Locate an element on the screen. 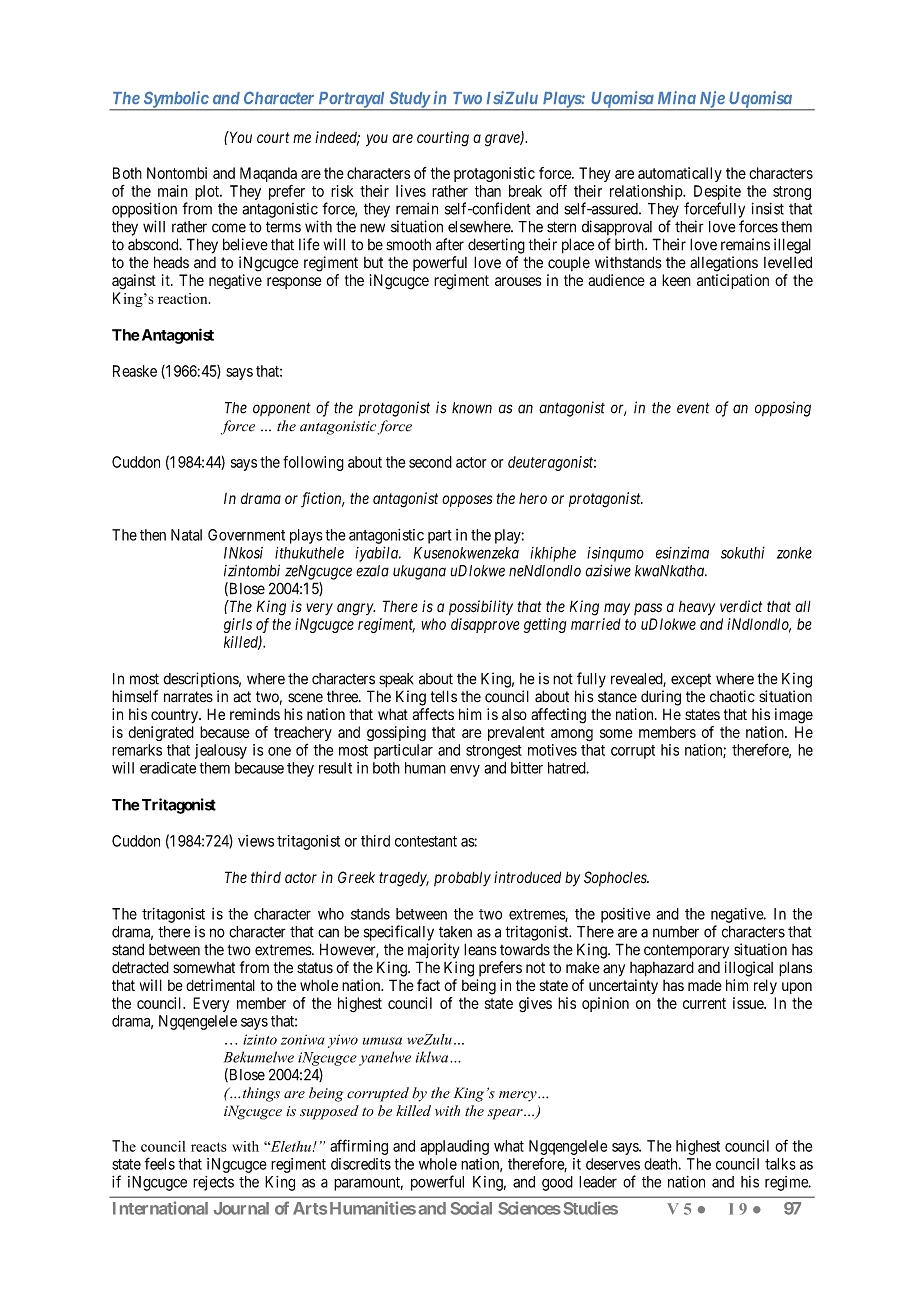  Study is located at coordinates (409, 100).
